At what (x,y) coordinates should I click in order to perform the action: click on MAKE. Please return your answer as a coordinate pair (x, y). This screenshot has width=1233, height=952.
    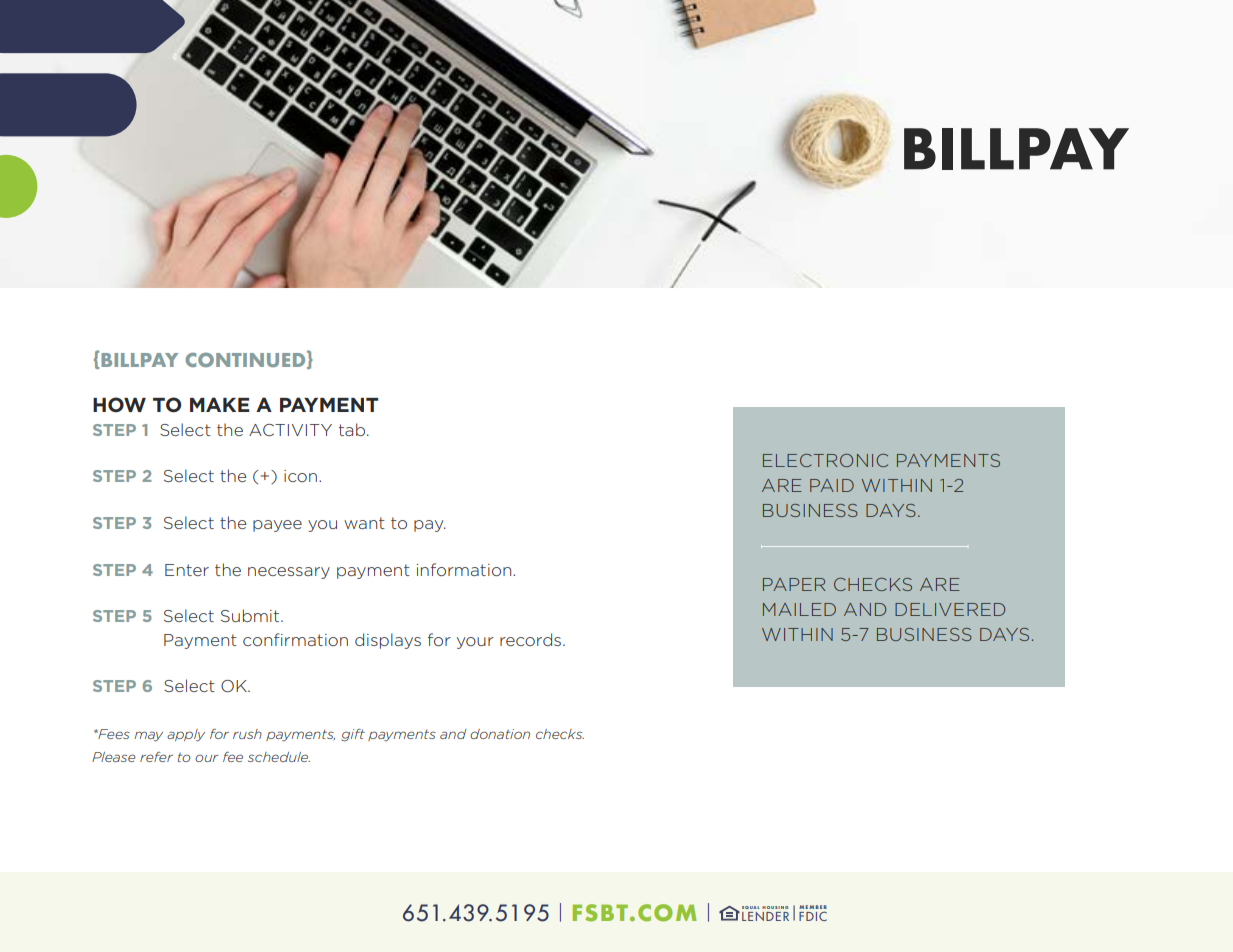
    Looking at the image, I should click on (220, 404).
